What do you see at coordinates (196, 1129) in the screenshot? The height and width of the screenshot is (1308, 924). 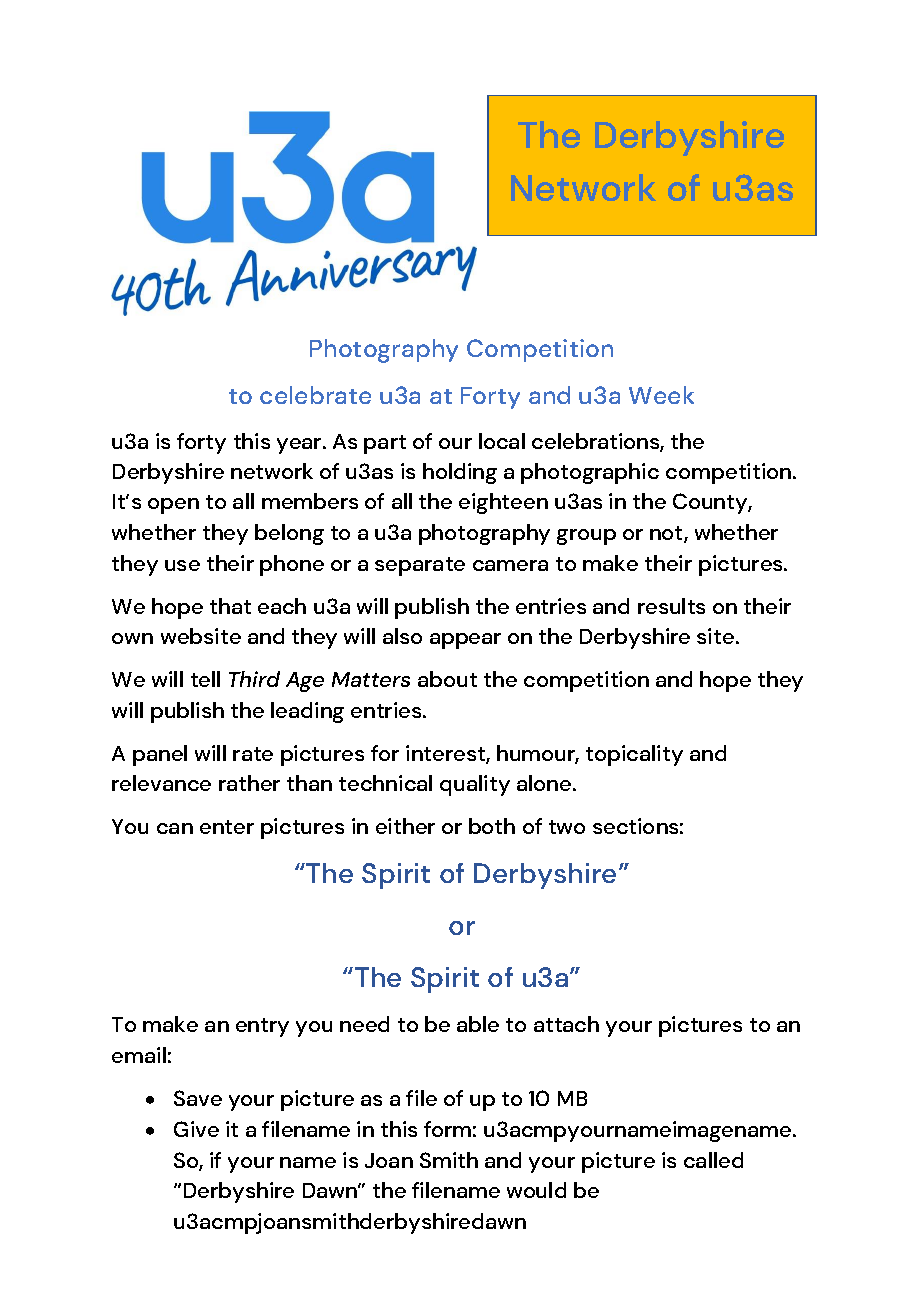 I see `Give` at bounding box center [196, 1129].
